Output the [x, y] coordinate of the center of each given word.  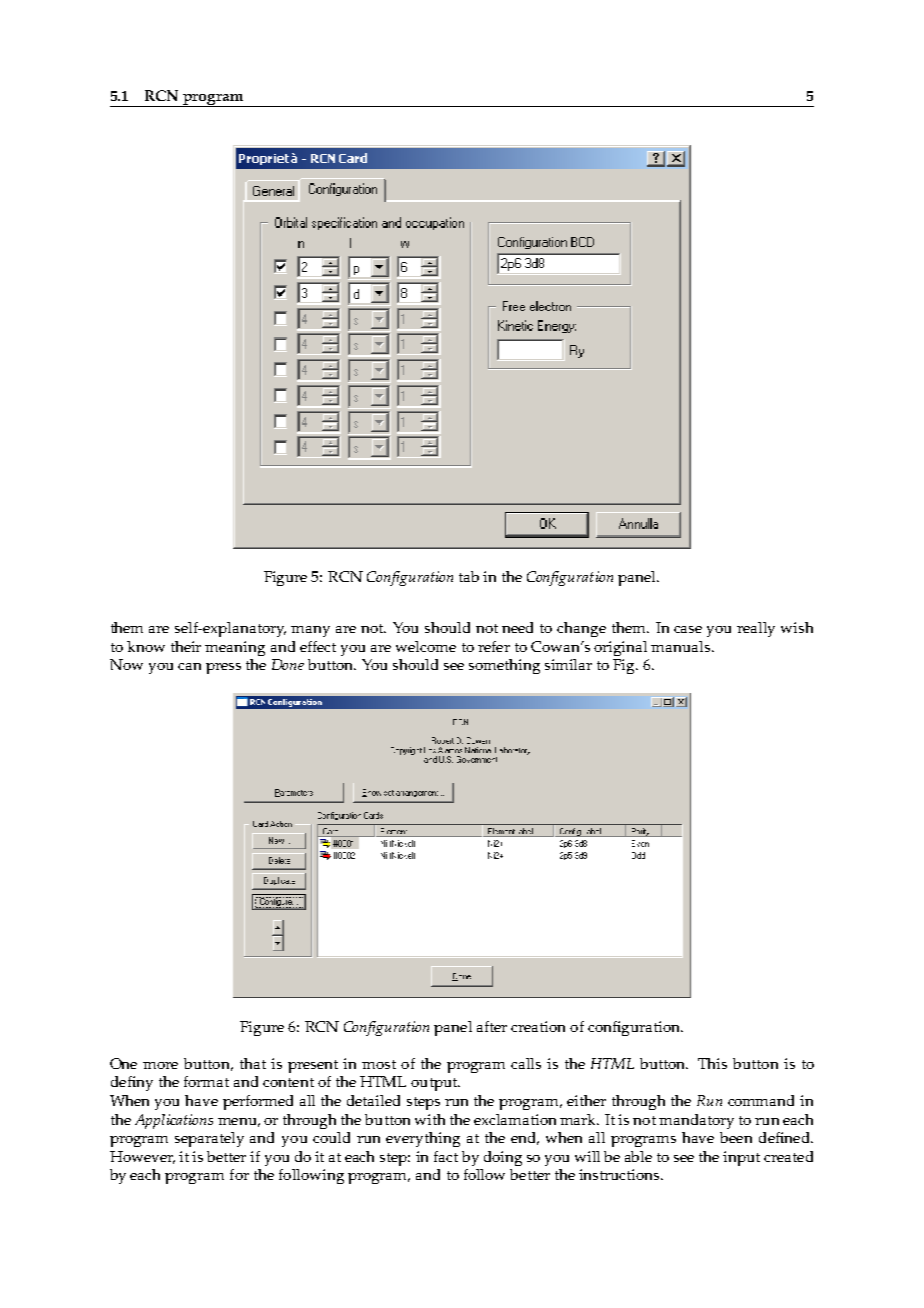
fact [446, 1156]
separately [209, 1139]
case [688, 629]
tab [469, 576]
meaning [235, 648]
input [741, 1158]
